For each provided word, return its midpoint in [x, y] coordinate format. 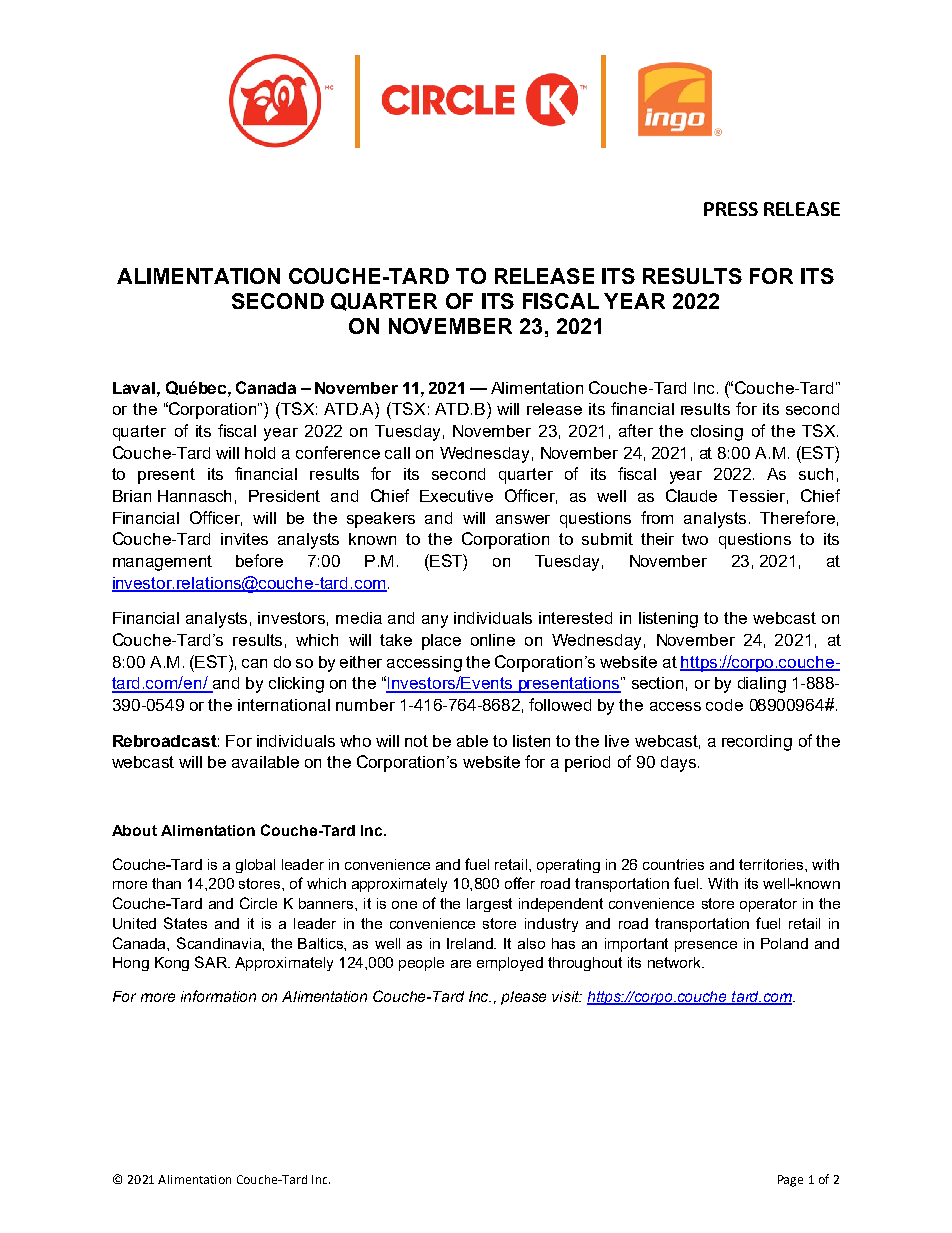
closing [717, 433]
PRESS [731, 209]
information [218, 996]
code [724, 705]
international [284, 705]
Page [790, 1181]
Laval [134, 388]
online [493, 640]
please [523, 998]
